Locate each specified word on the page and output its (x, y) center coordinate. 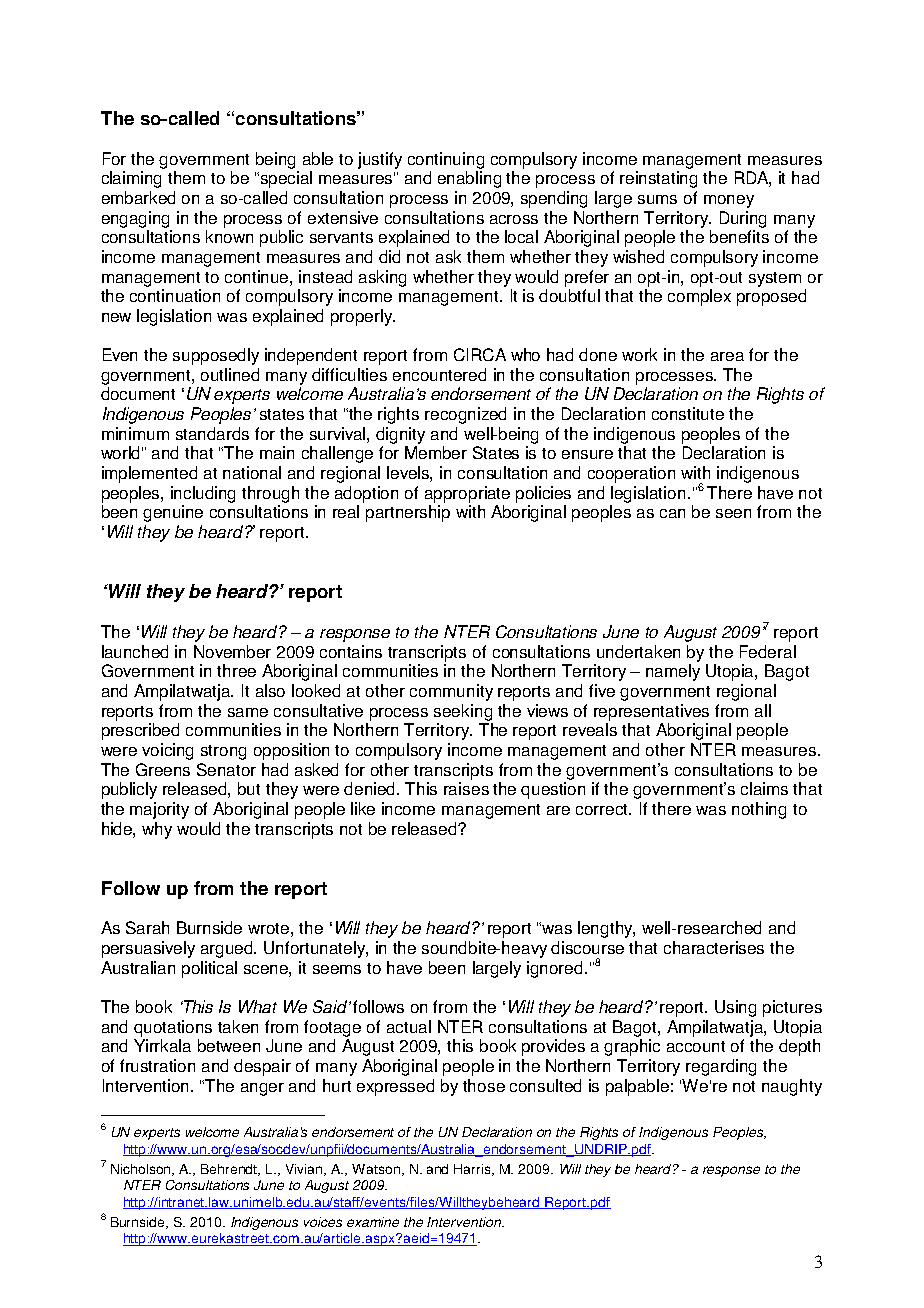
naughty (792, 1087)
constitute (688, 413)
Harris (473, 1170)
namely (673, 672)
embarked (138, 197)
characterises (714, 947)
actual (409, 1026)
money (729, 201)
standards (212, 433)
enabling (469, 179)
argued (228, 949)
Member (436, 452)
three (236, 670)
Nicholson (142, 1170)
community (451, 692)
